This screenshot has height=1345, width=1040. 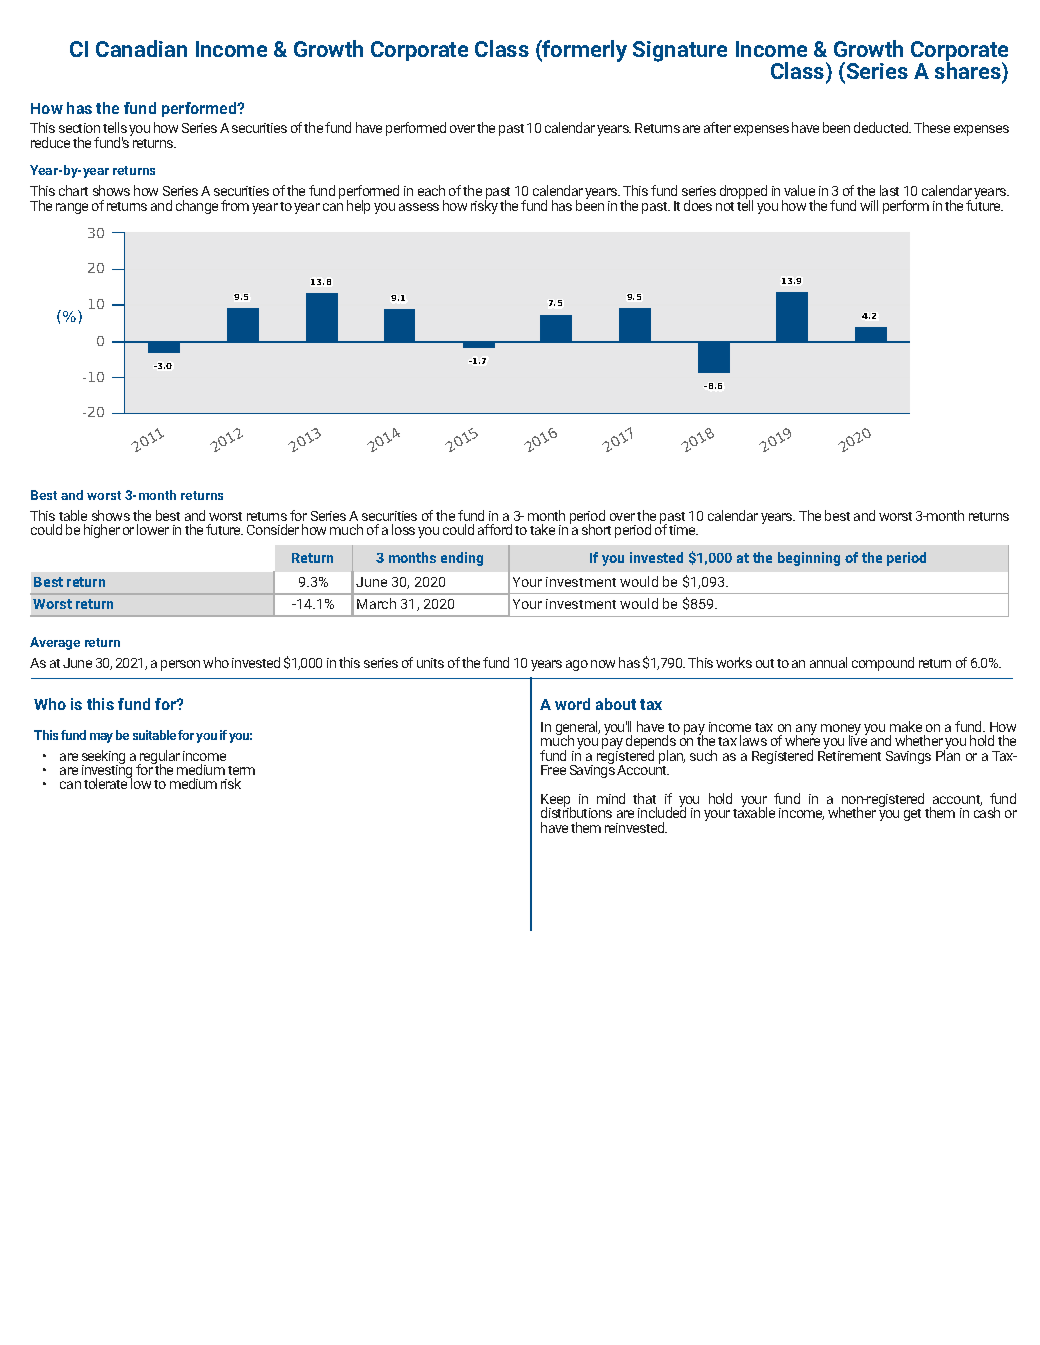 What do you see at coordinates (969, 72) in the screenshot?
I see `shares` at bounding box center [969, 72].
